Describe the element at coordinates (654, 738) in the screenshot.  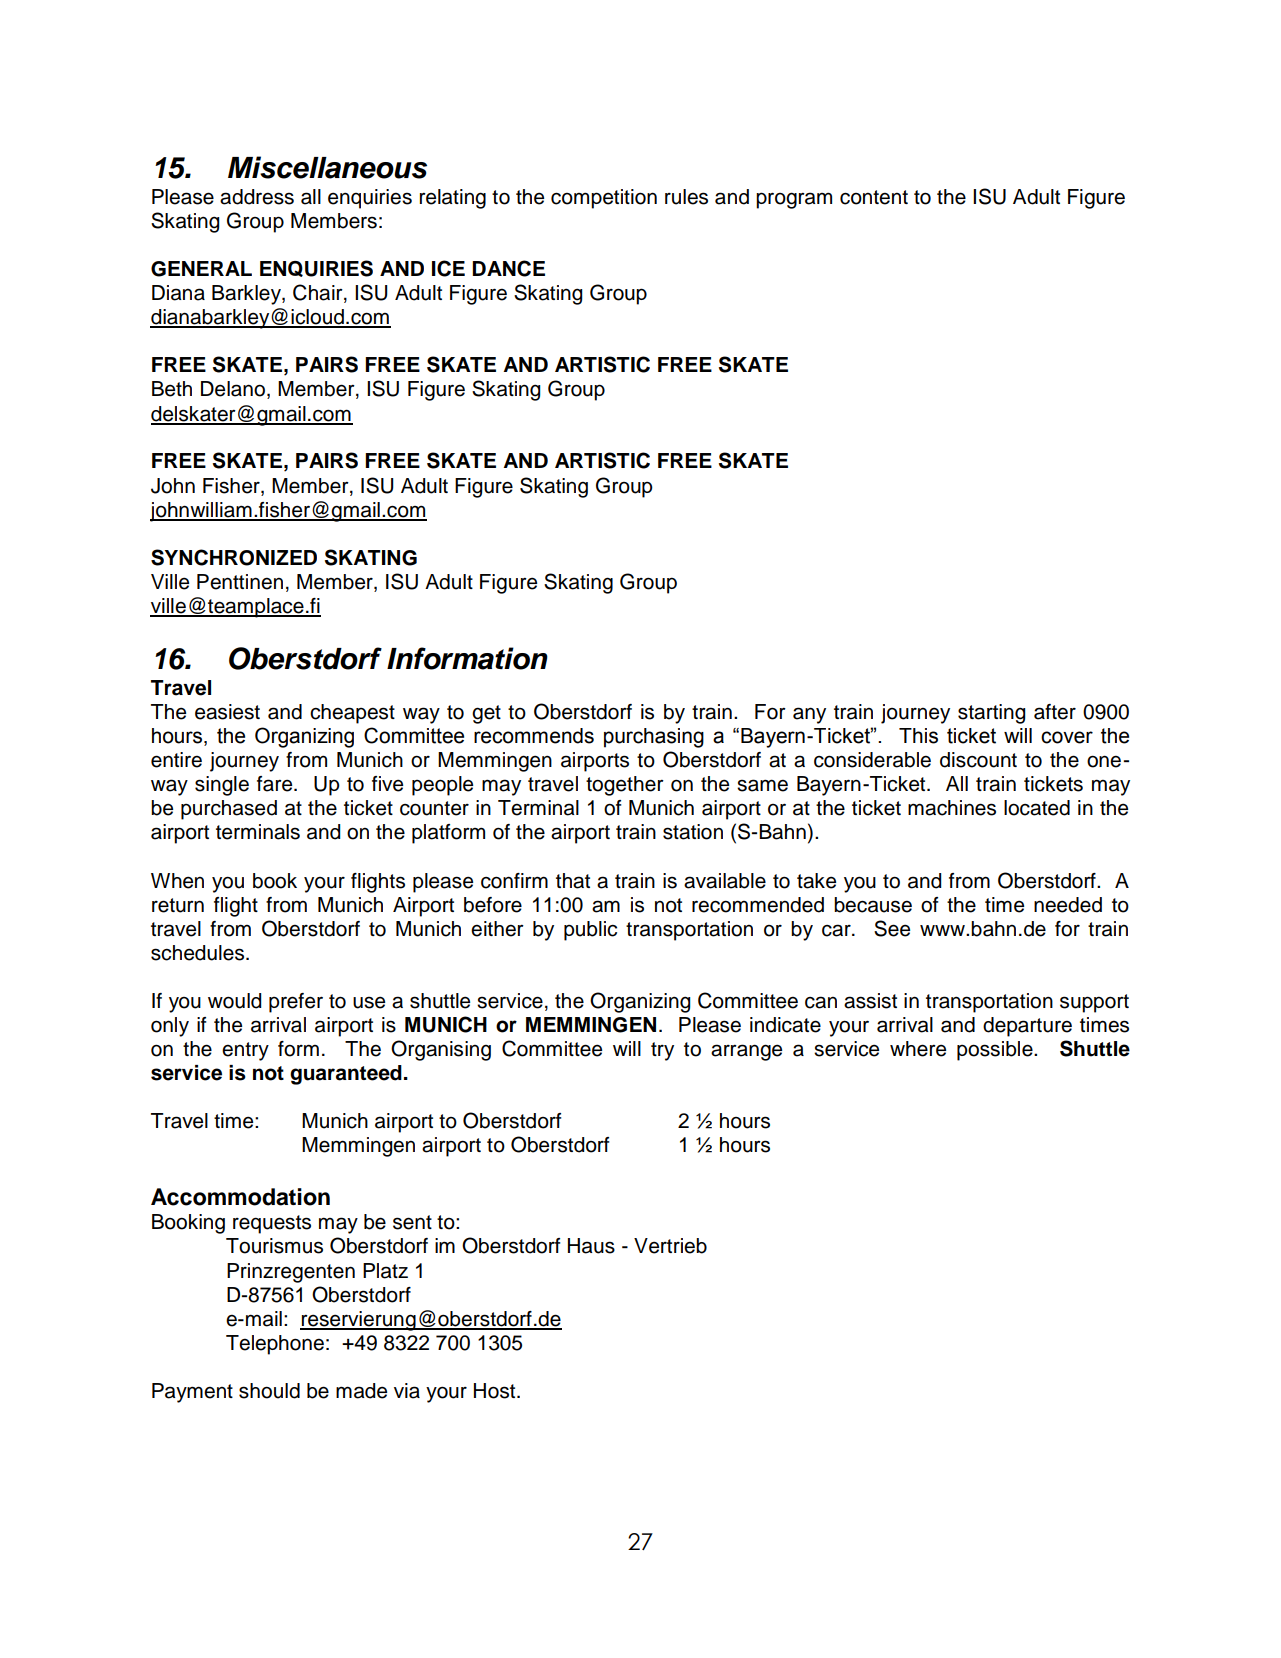
I see `purchasing` at that location.
